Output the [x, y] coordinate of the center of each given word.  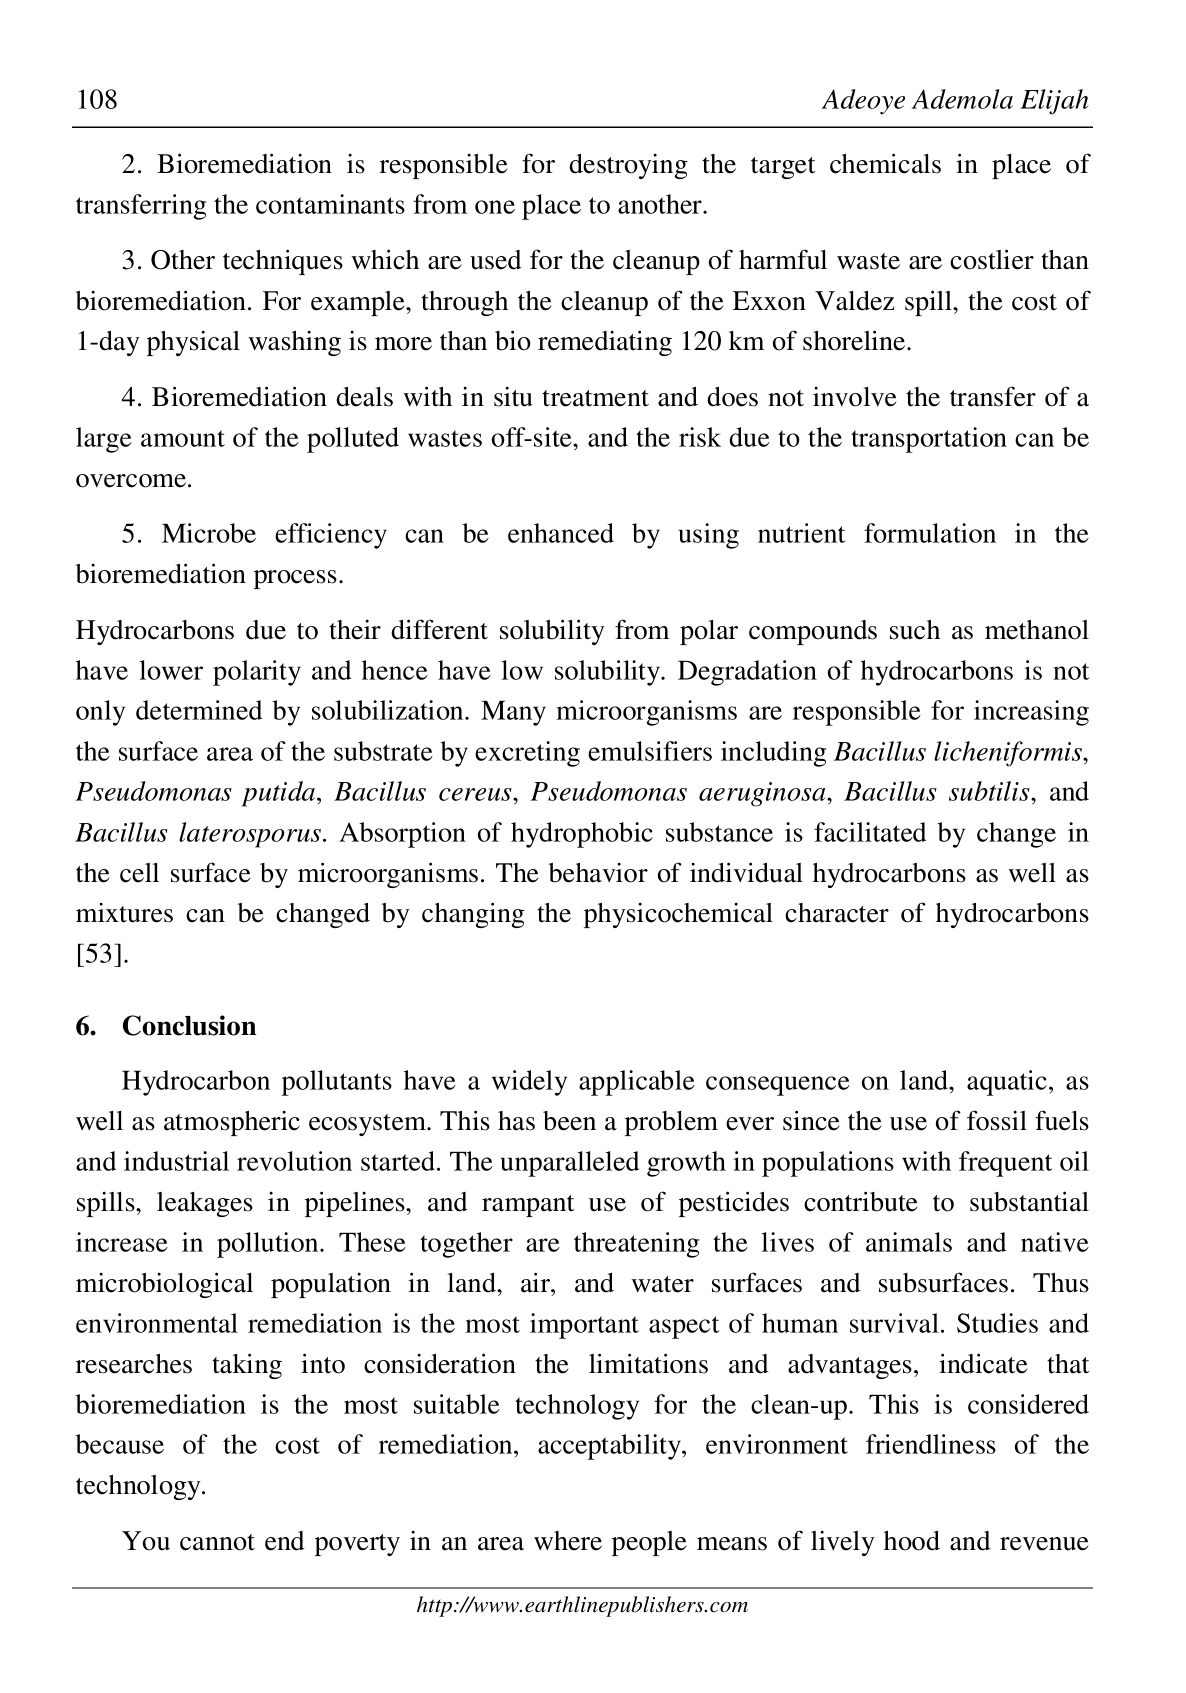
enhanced [561, 533]
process [295, 579]
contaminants [330, 204]
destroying [628, 166]
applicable [637, 1083]
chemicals [885, 163]
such [915, 630]
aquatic [1007, 1083]
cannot [217, 1542]
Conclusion [189, 1025]
